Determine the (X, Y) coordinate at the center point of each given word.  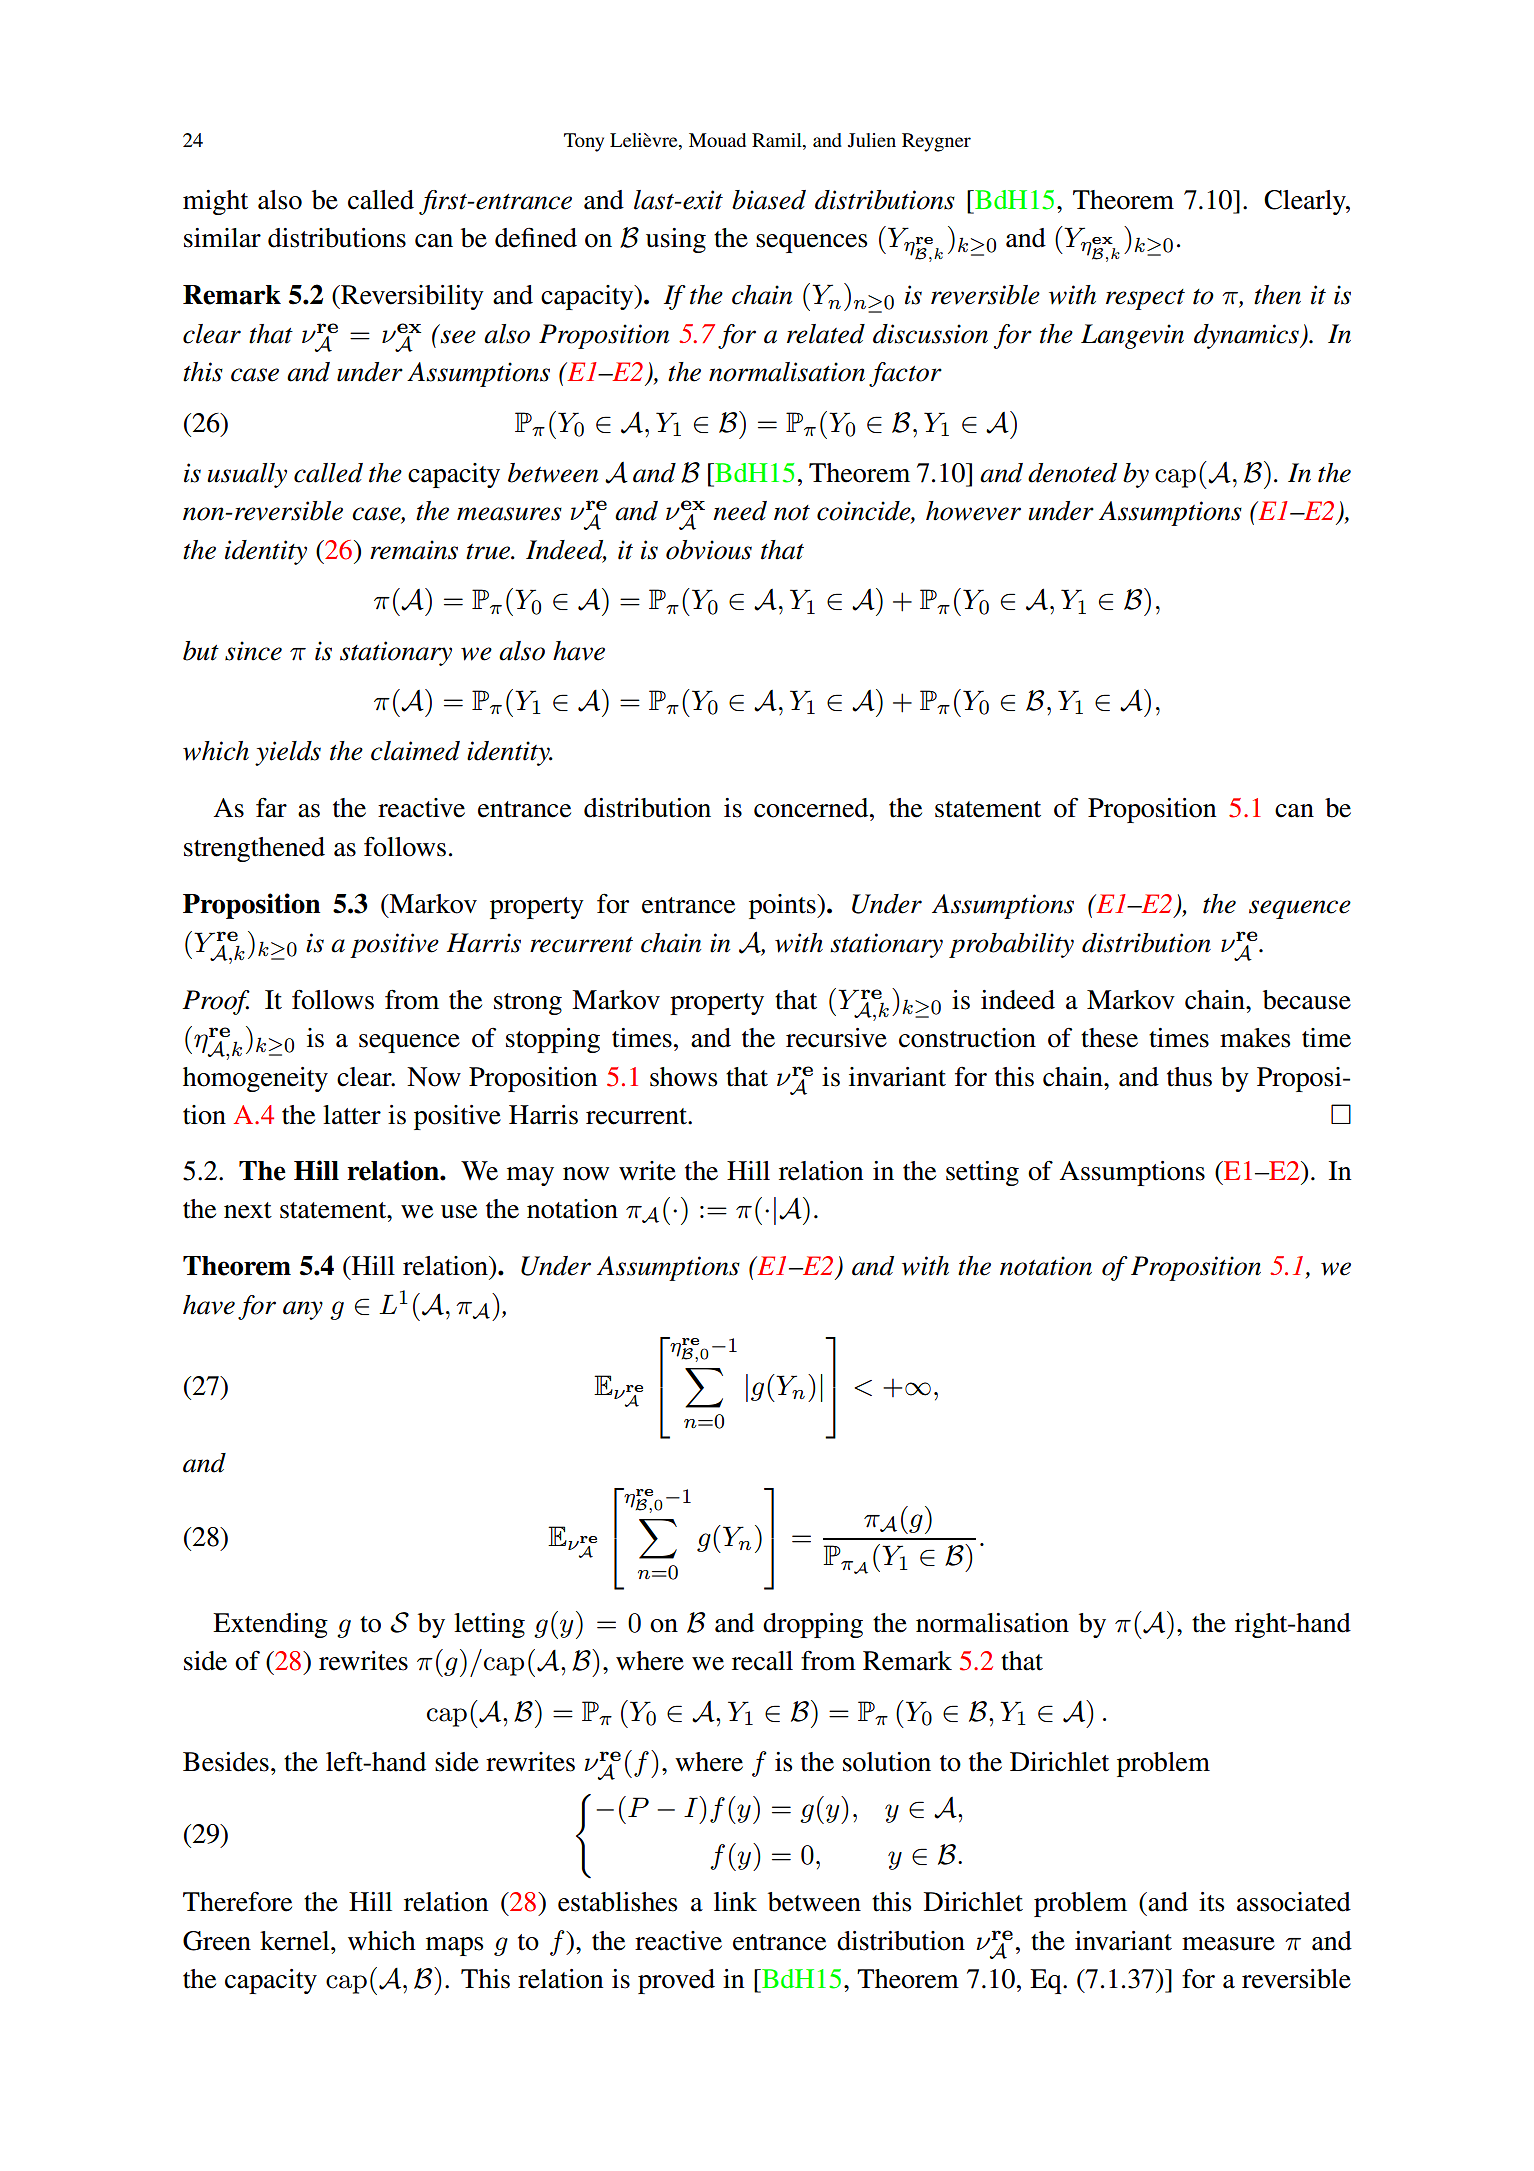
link (735, 1901)
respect (1145, 299)
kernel (296, 1941)
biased (769, 200)
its (1212, 1902)
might (215, 202)
